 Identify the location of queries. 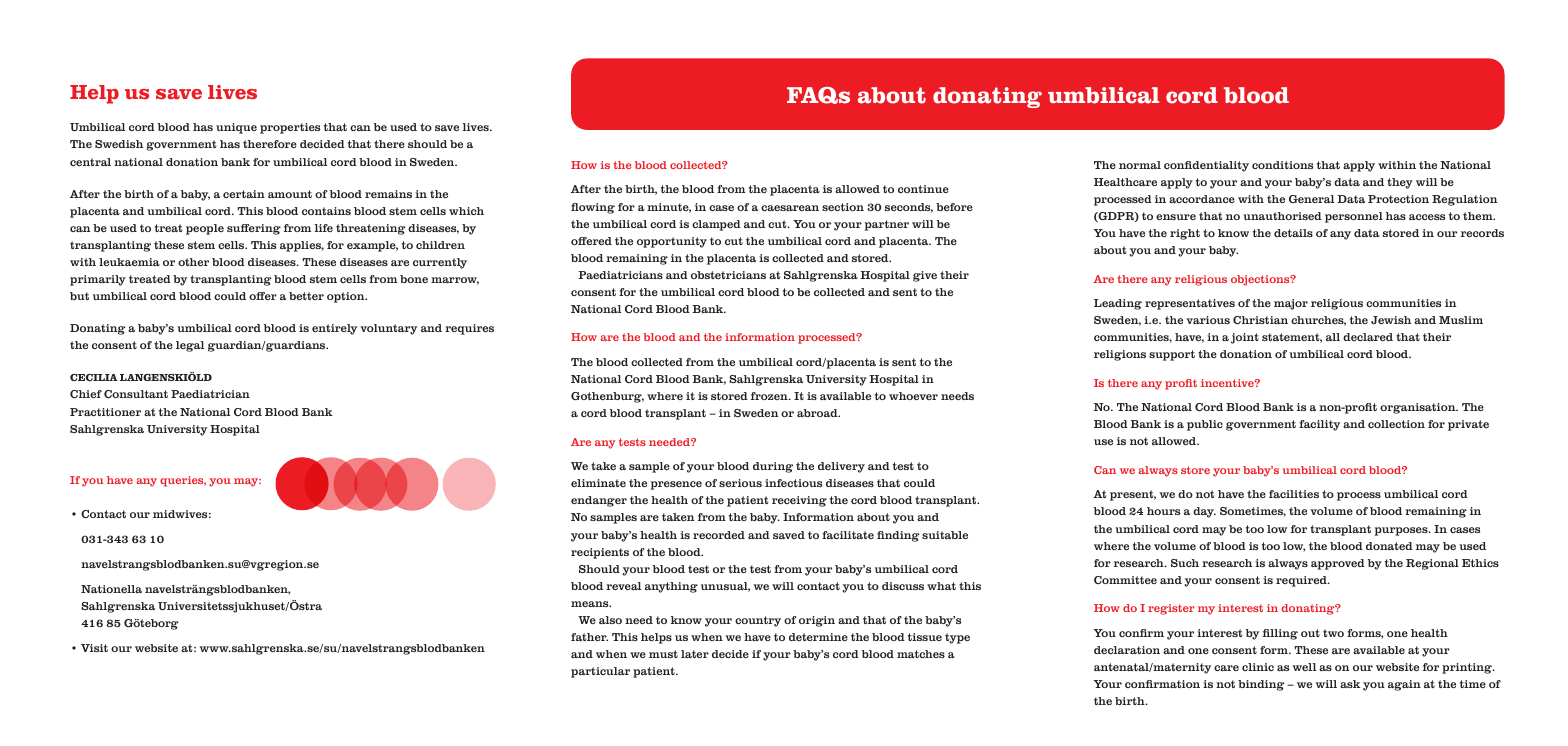
(183, 481).
